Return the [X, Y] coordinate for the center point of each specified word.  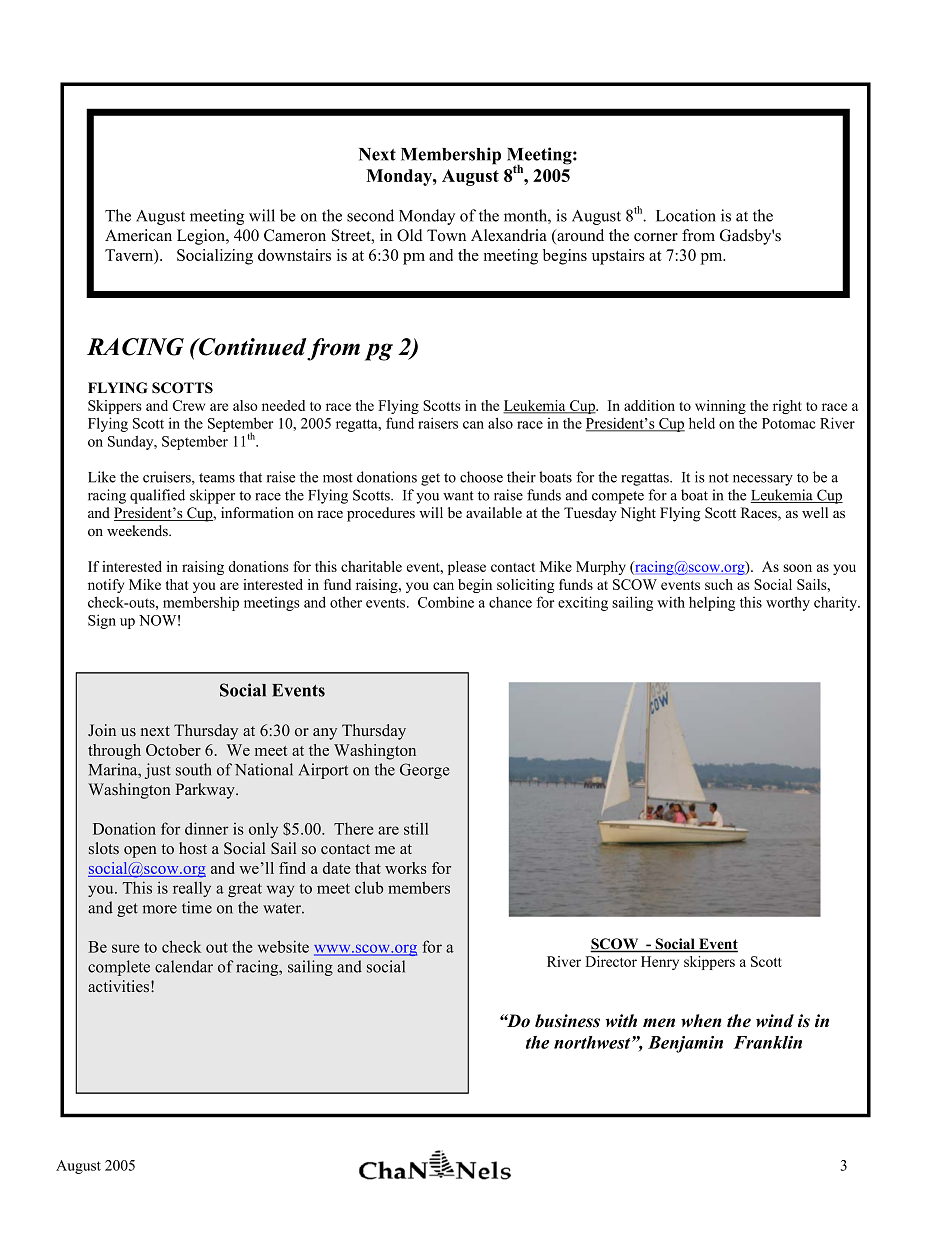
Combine [446, 602]
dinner [207, 828]
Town [446, 235]
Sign [102, 621]
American [138, 235]
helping [712, 604]
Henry [660, 963]
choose [481, 477]
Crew [189, 405]
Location [686, 215]
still [416, 828]
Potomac [789, 423]
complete [119, 968]
